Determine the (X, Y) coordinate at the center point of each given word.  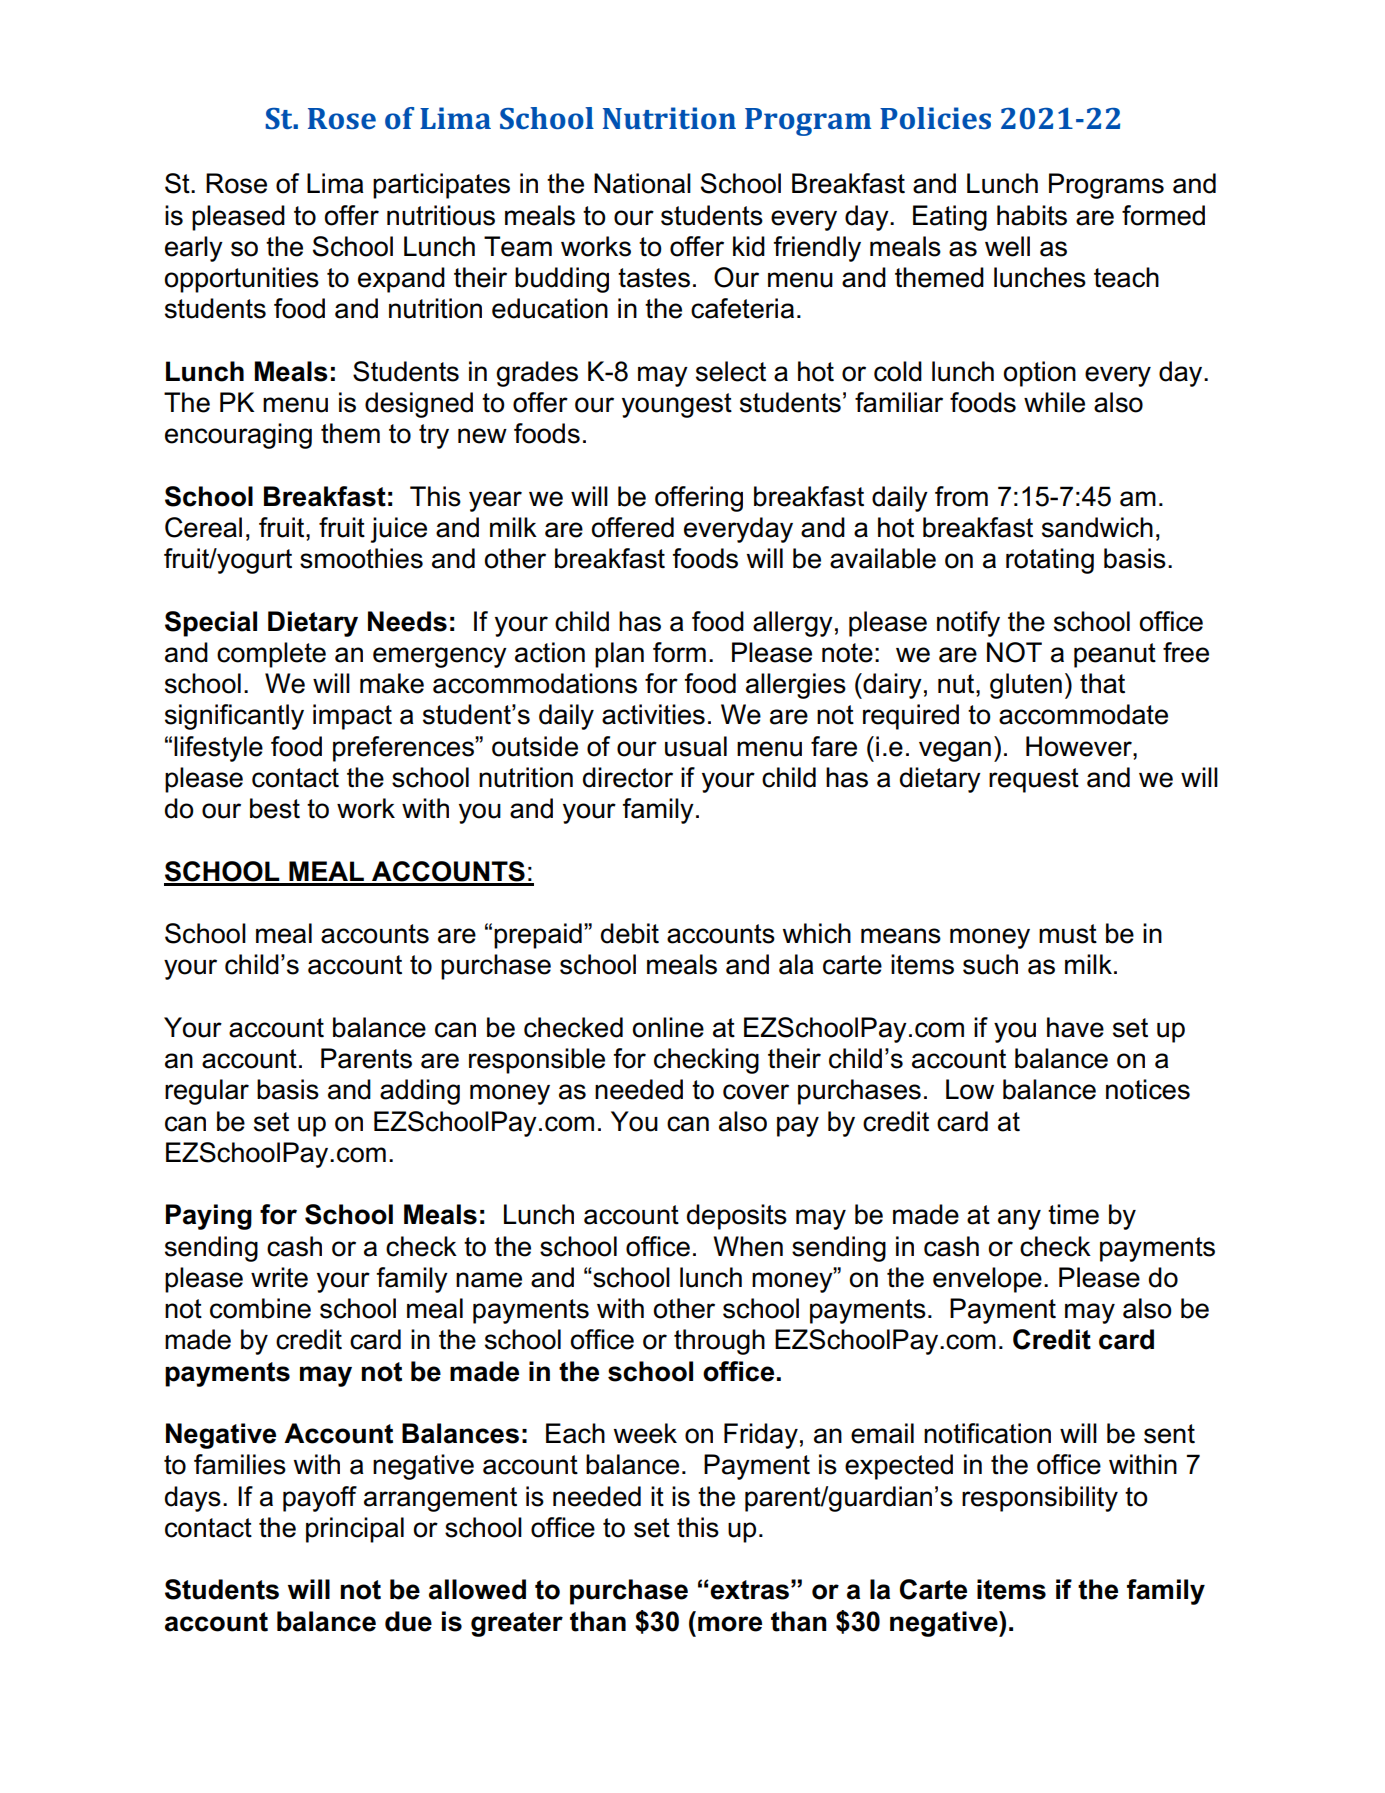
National (642, 183)
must (1068, 934)
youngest (677, 405)
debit (630, 933)
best (275, 808)
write (279, 1277)
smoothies (361, 558)
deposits (737, 1217)
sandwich (1097, 527)
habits (1032, 215)
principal (355, 1530)
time (1073, 1214)
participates (441, 186)
